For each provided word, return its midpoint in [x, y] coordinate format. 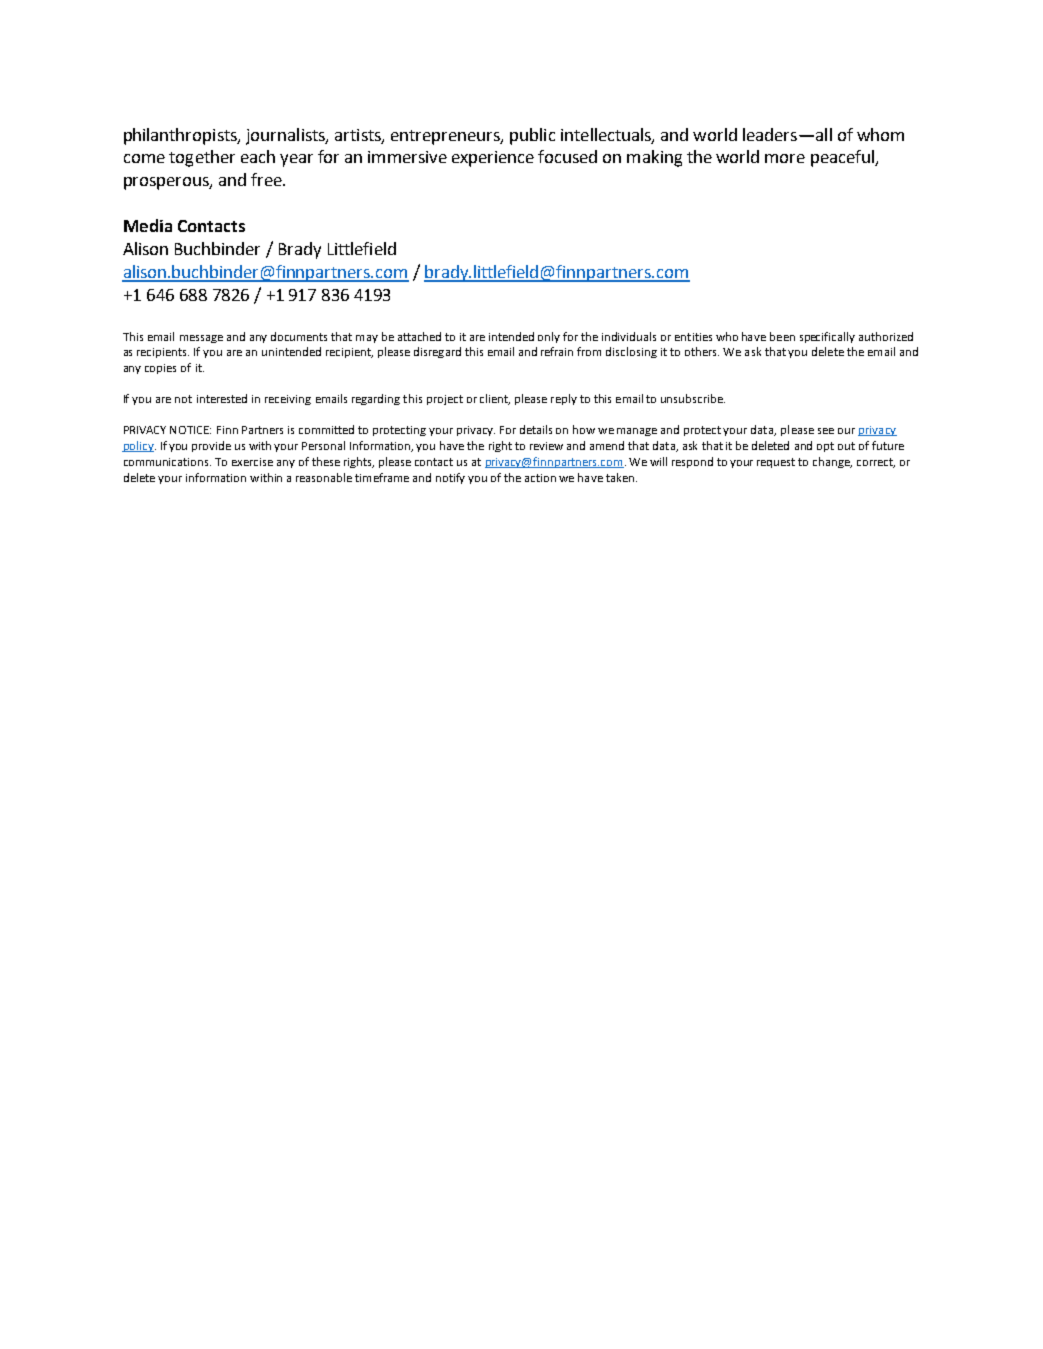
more [785, 158]
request [776, 463]
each [258, 156]
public [532, 136]
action [540, 478]
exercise [252, 462]
